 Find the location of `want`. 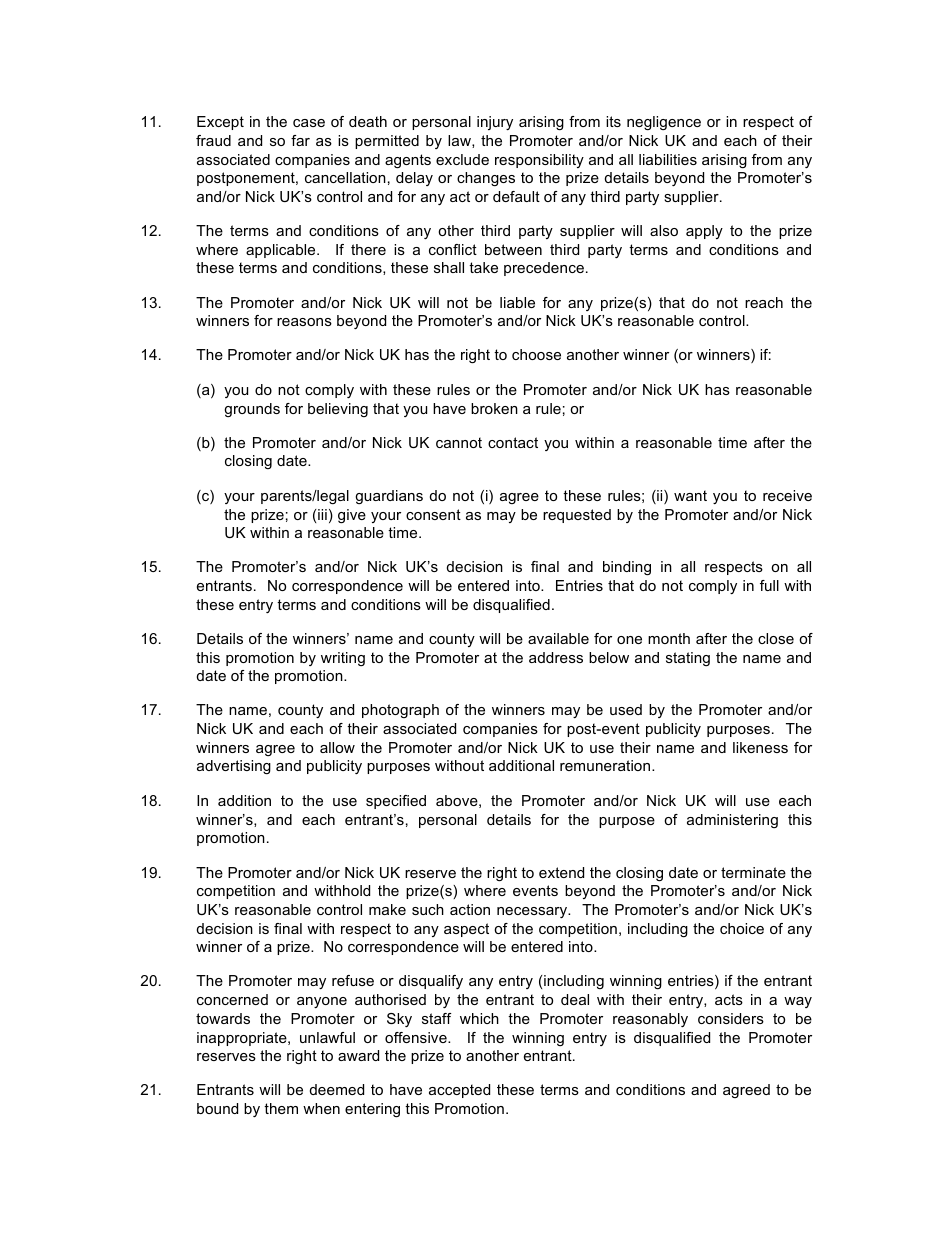

want is located at coordinates (690, 495).
